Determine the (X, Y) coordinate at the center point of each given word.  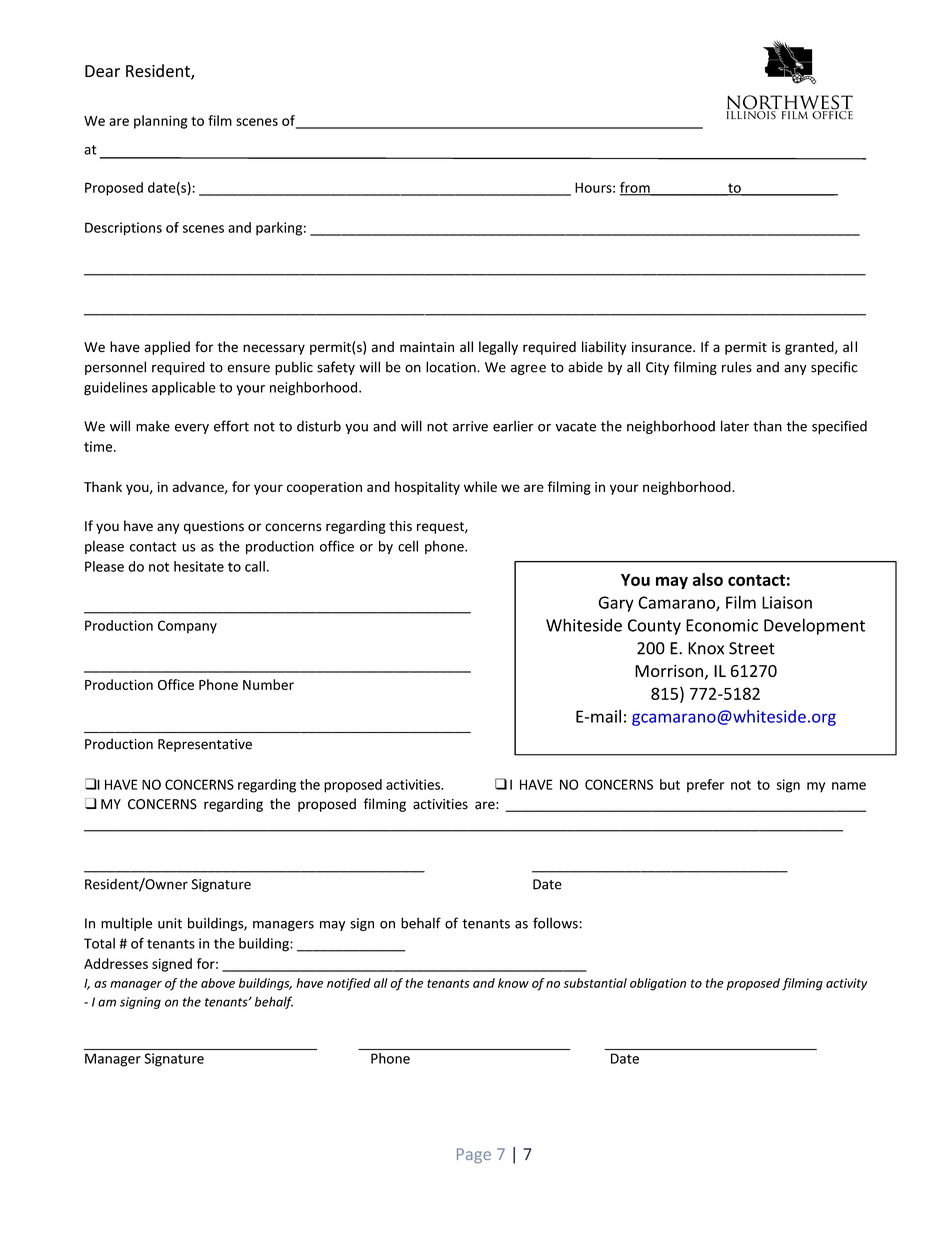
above (218, 983)
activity (846, 984)
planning (161, 122)
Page (474, 1156)
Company (187, 627)
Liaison (787, 602)
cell (408, 546)
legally (498, 348)
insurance (663, 347)
